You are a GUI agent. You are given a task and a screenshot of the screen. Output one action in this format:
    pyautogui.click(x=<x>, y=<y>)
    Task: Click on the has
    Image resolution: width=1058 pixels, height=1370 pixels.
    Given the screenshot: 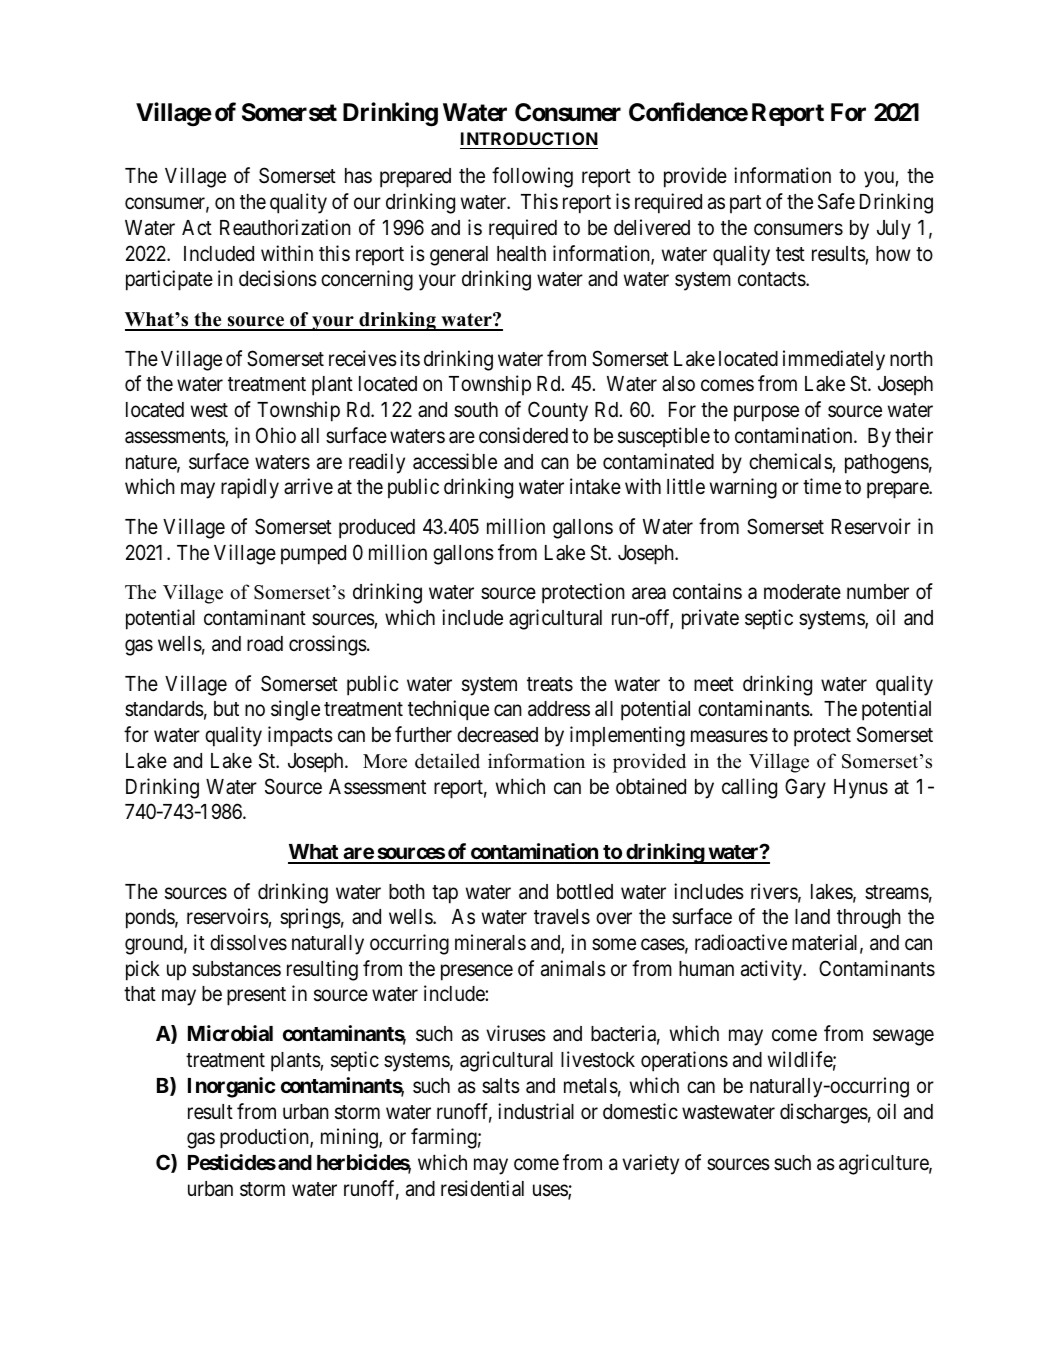 What is the action you would take?
    pyautogui.click(x=358, y=176)
